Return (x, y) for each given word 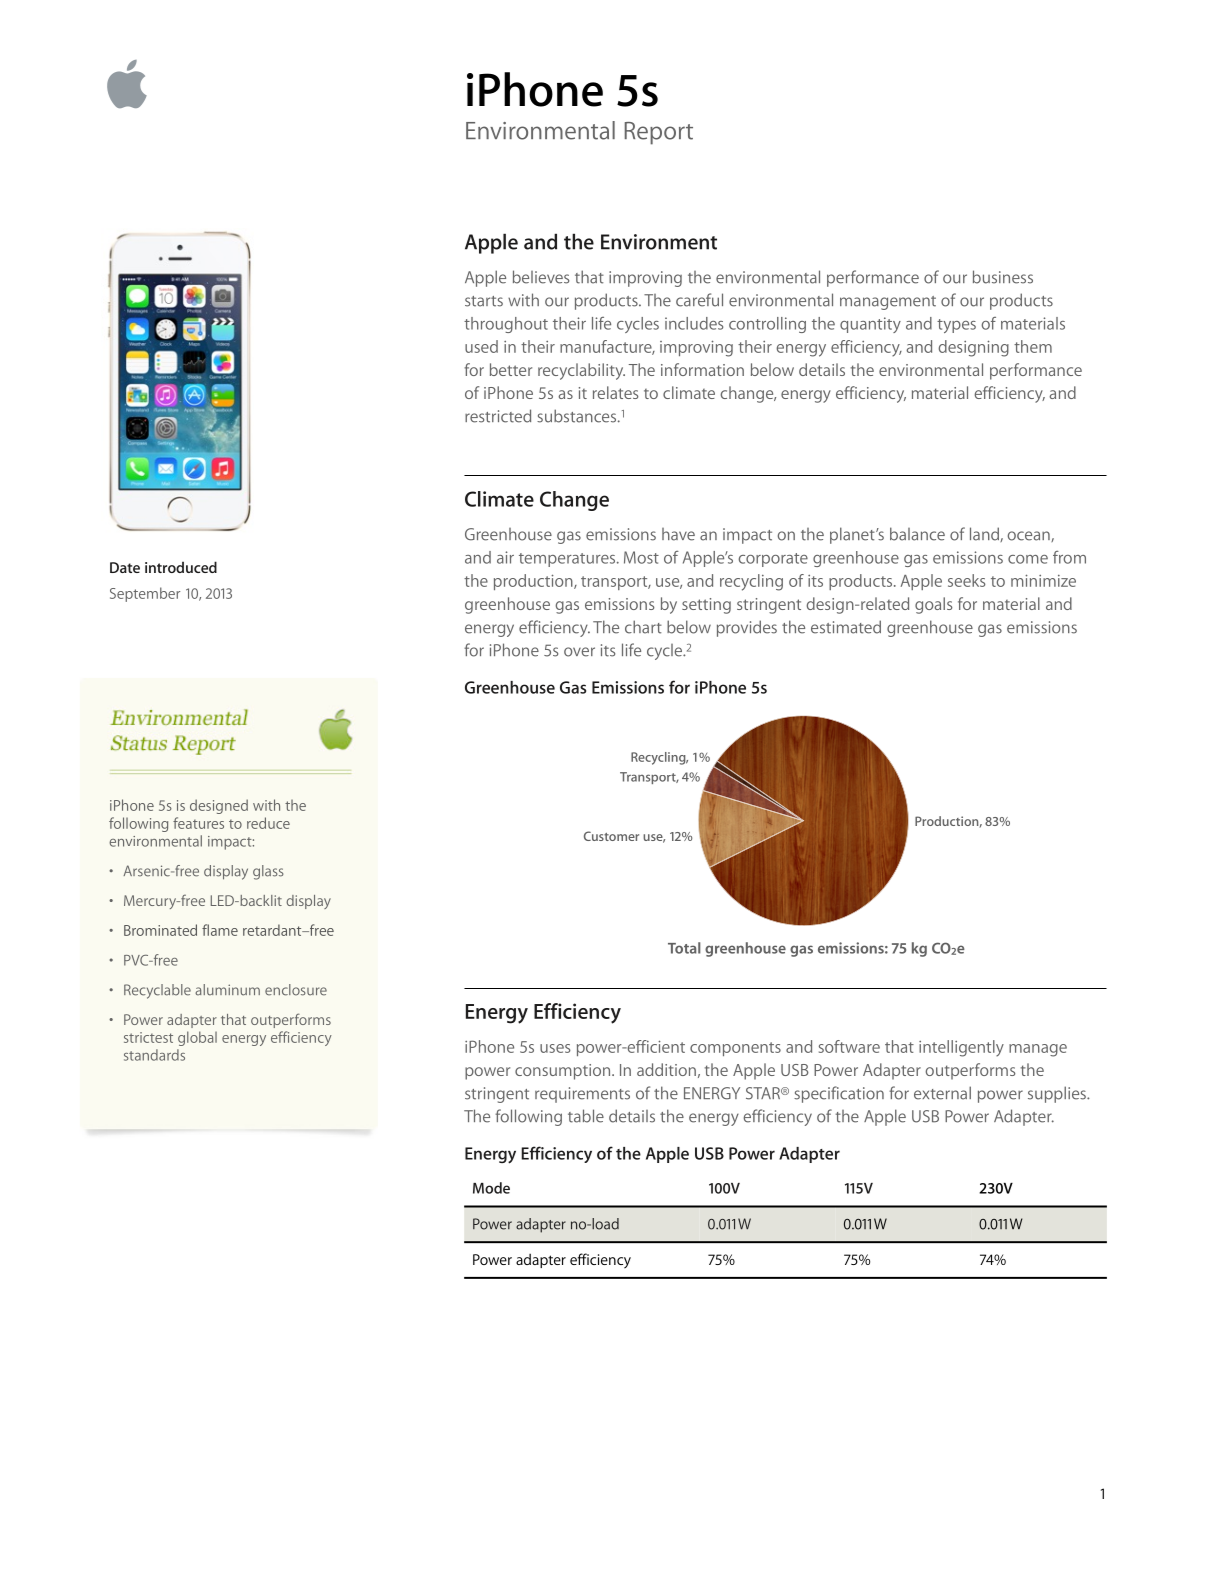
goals (933, 605)
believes (541, 277)
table (586, 1116)
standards (154, 1055)
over (579, 652)
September (145, 594)
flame (220, 930)
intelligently (961, 1048)
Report (659, 133)
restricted (498, 416)
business (1003, 277)
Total (684, 948)
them (1033, 346)
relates (615, 392)
